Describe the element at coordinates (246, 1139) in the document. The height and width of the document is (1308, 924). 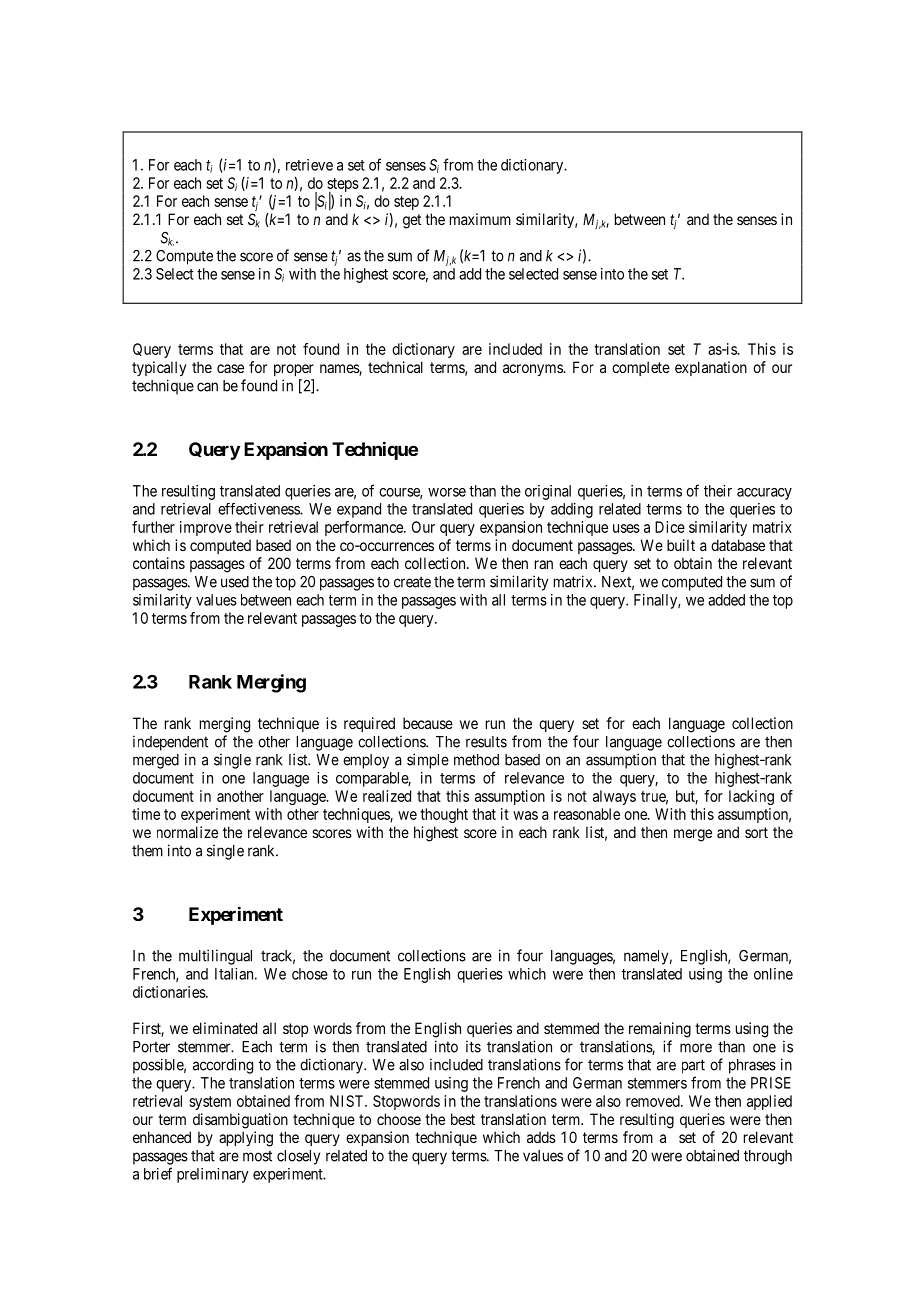
I see `applying` at that location.
